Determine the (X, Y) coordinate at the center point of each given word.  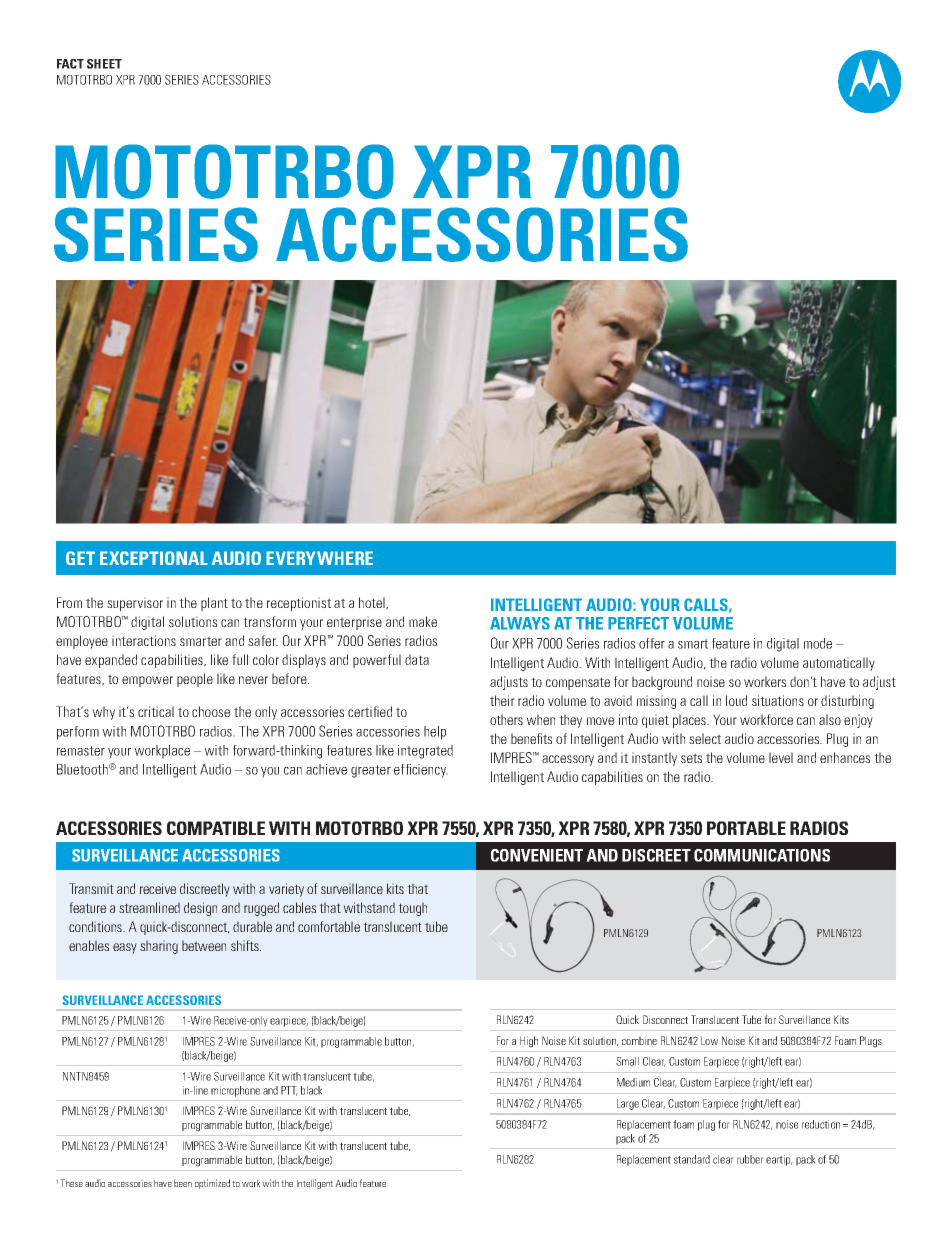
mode (818, 643)
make (423, 621)
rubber (750, 1159)
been (183, 1183)
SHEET (104, 64)
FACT (70, 64)
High (529, 1042)
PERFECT (638, 623)
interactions (144, 640)
